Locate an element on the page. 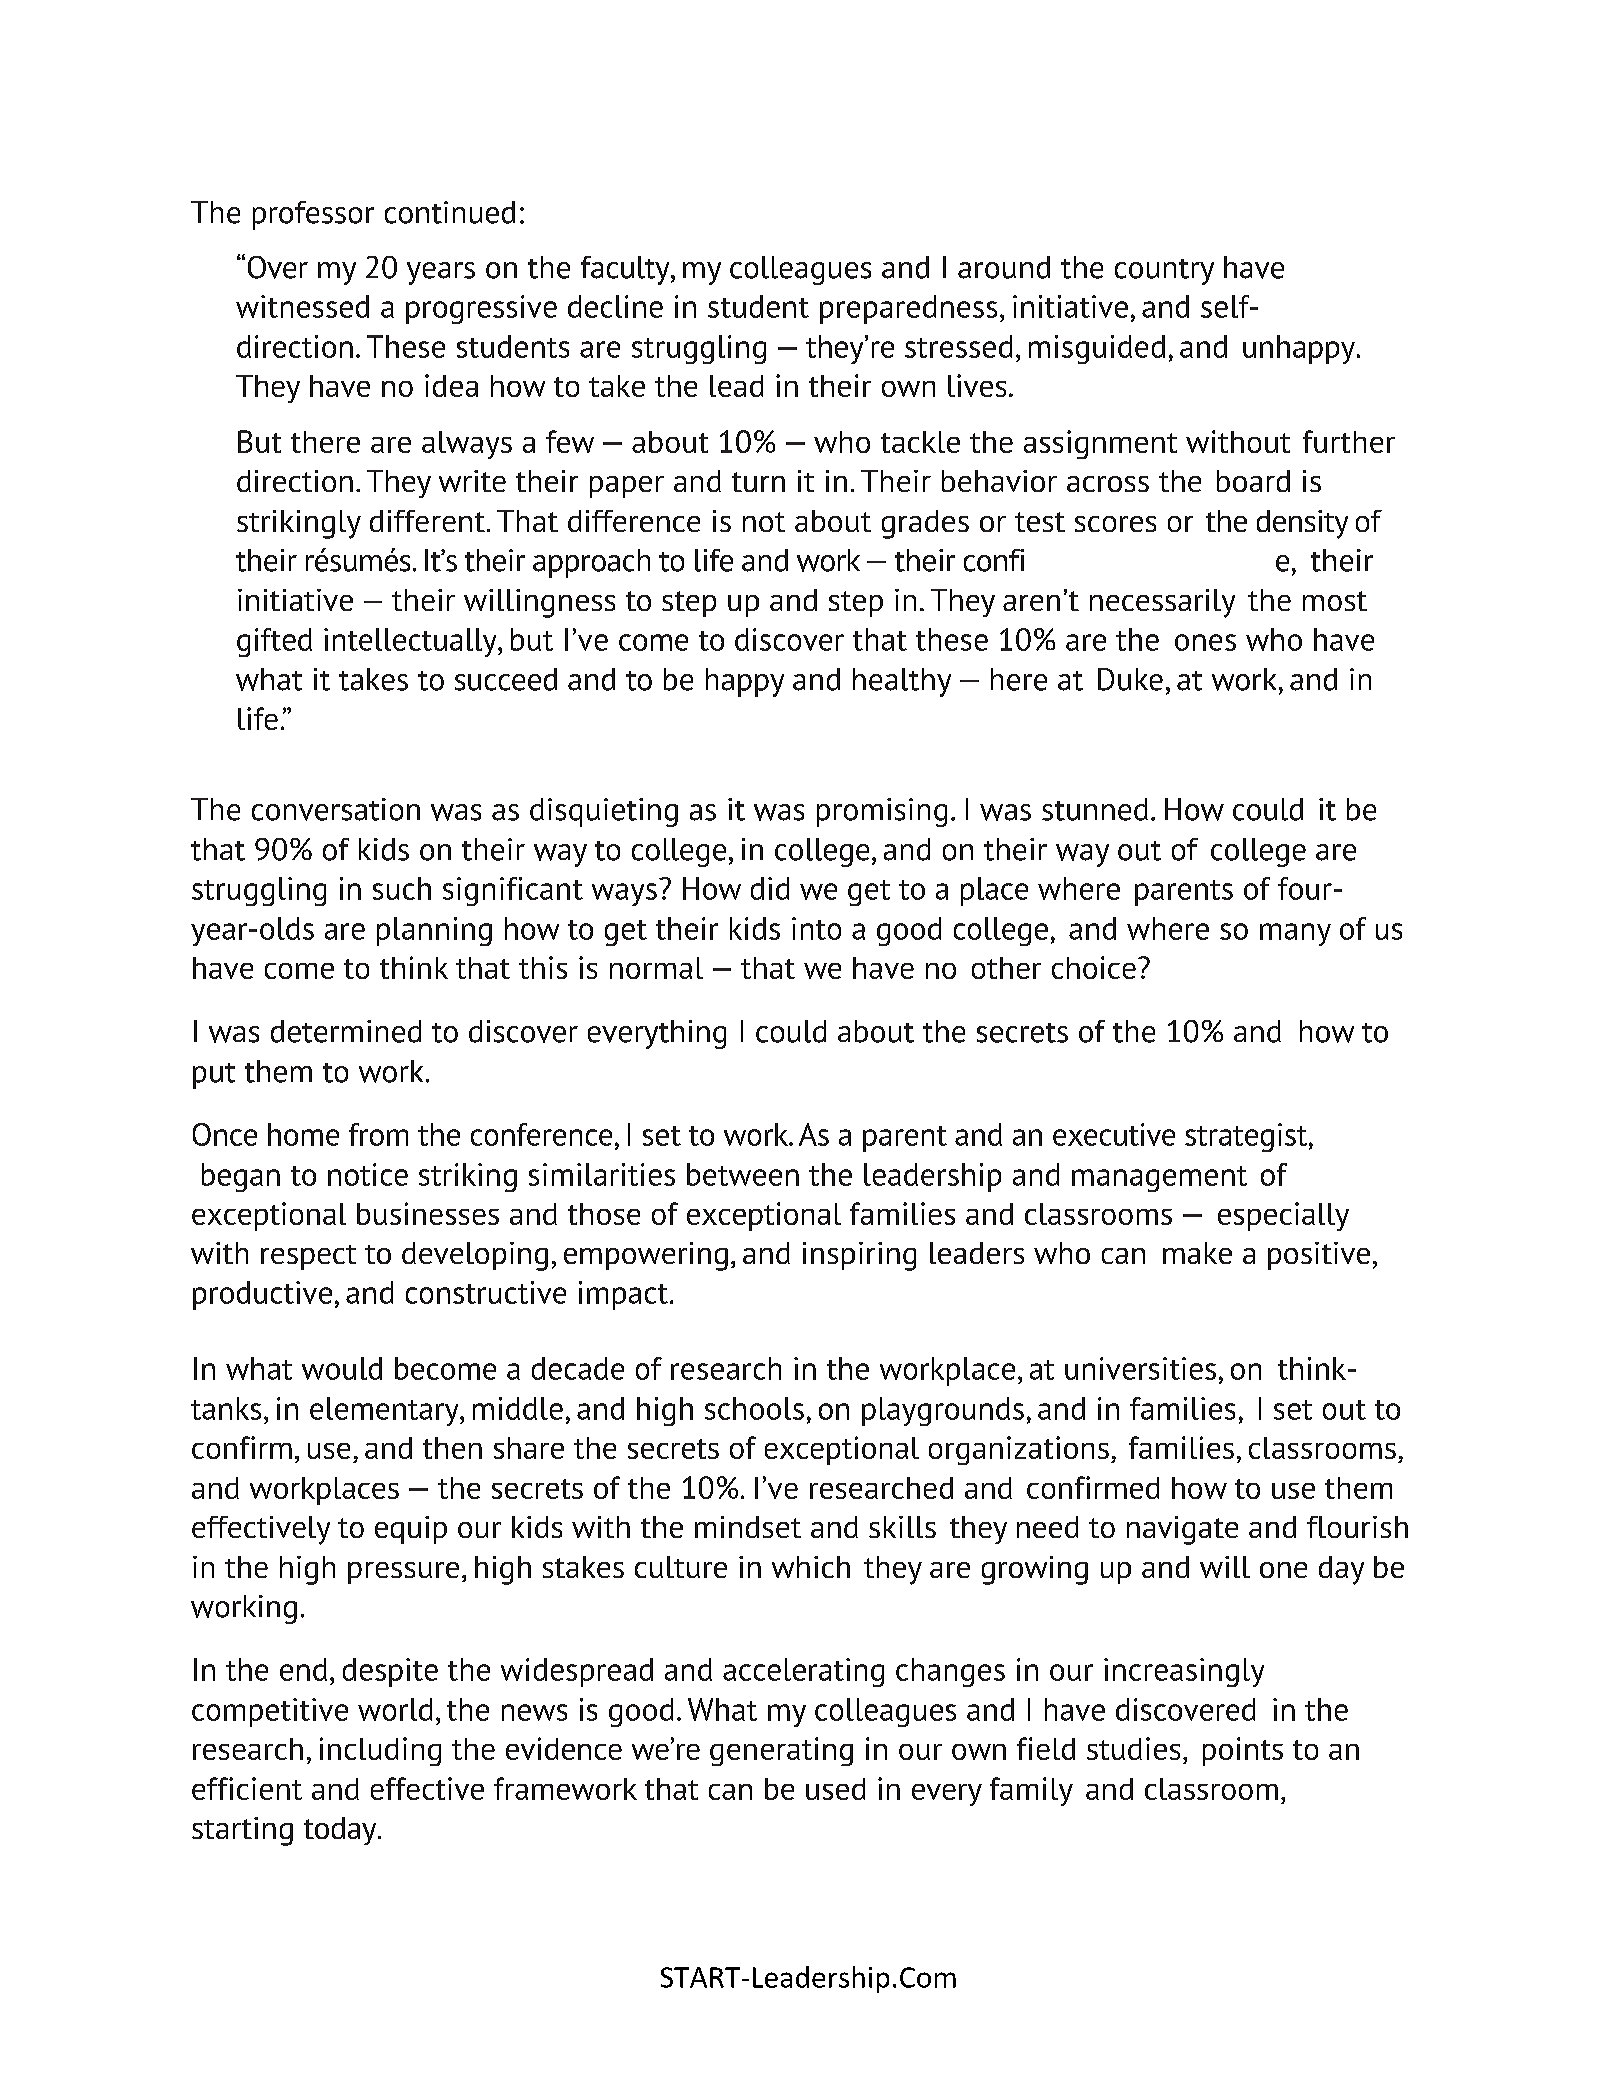  preparedness is located at coordinates (908, 309).
